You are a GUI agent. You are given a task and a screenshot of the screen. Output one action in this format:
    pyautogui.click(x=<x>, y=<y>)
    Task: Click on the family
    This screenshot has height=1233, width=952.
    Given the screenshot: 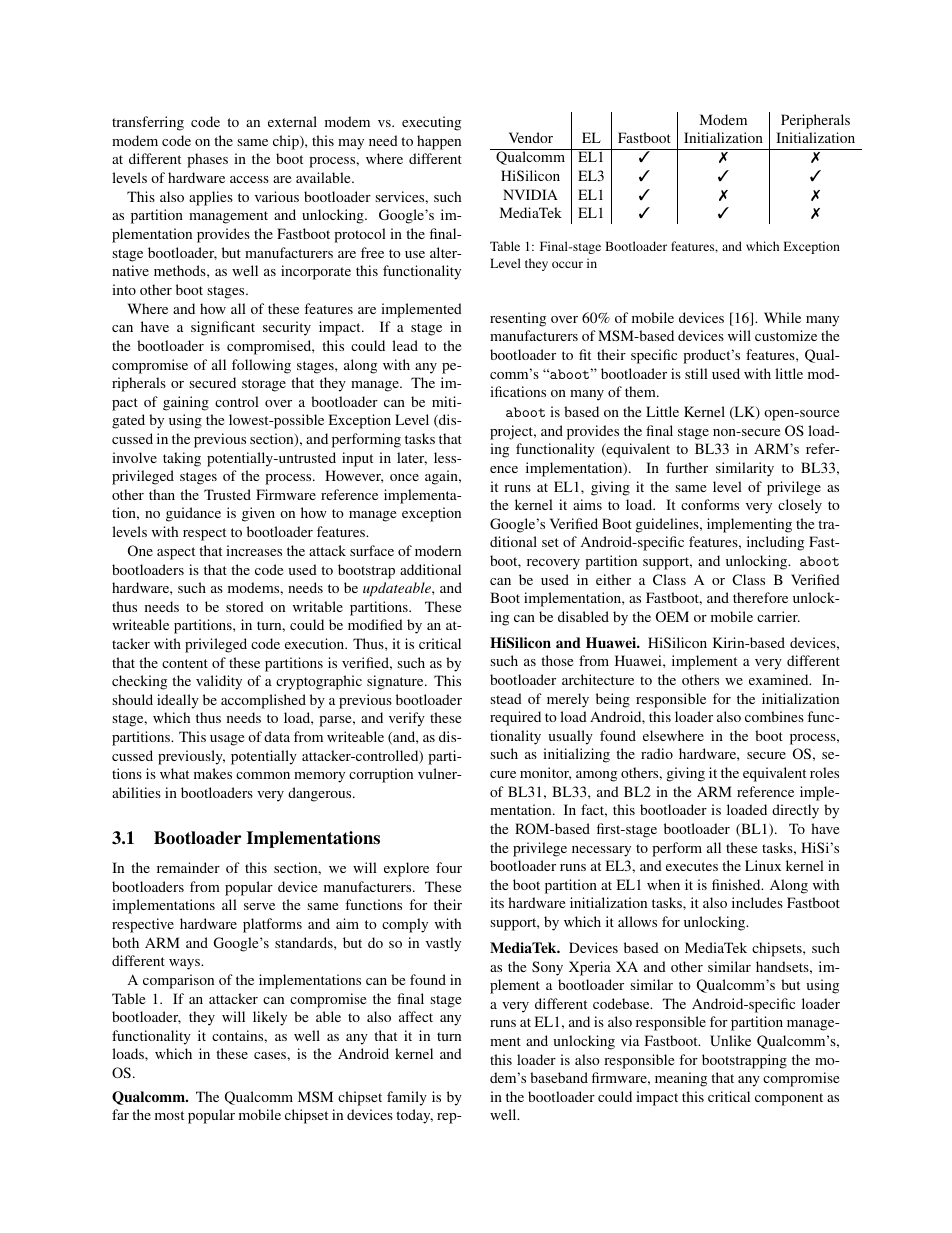 What is the action you would take?
    pyautogui.click(x=407, y=1098)
